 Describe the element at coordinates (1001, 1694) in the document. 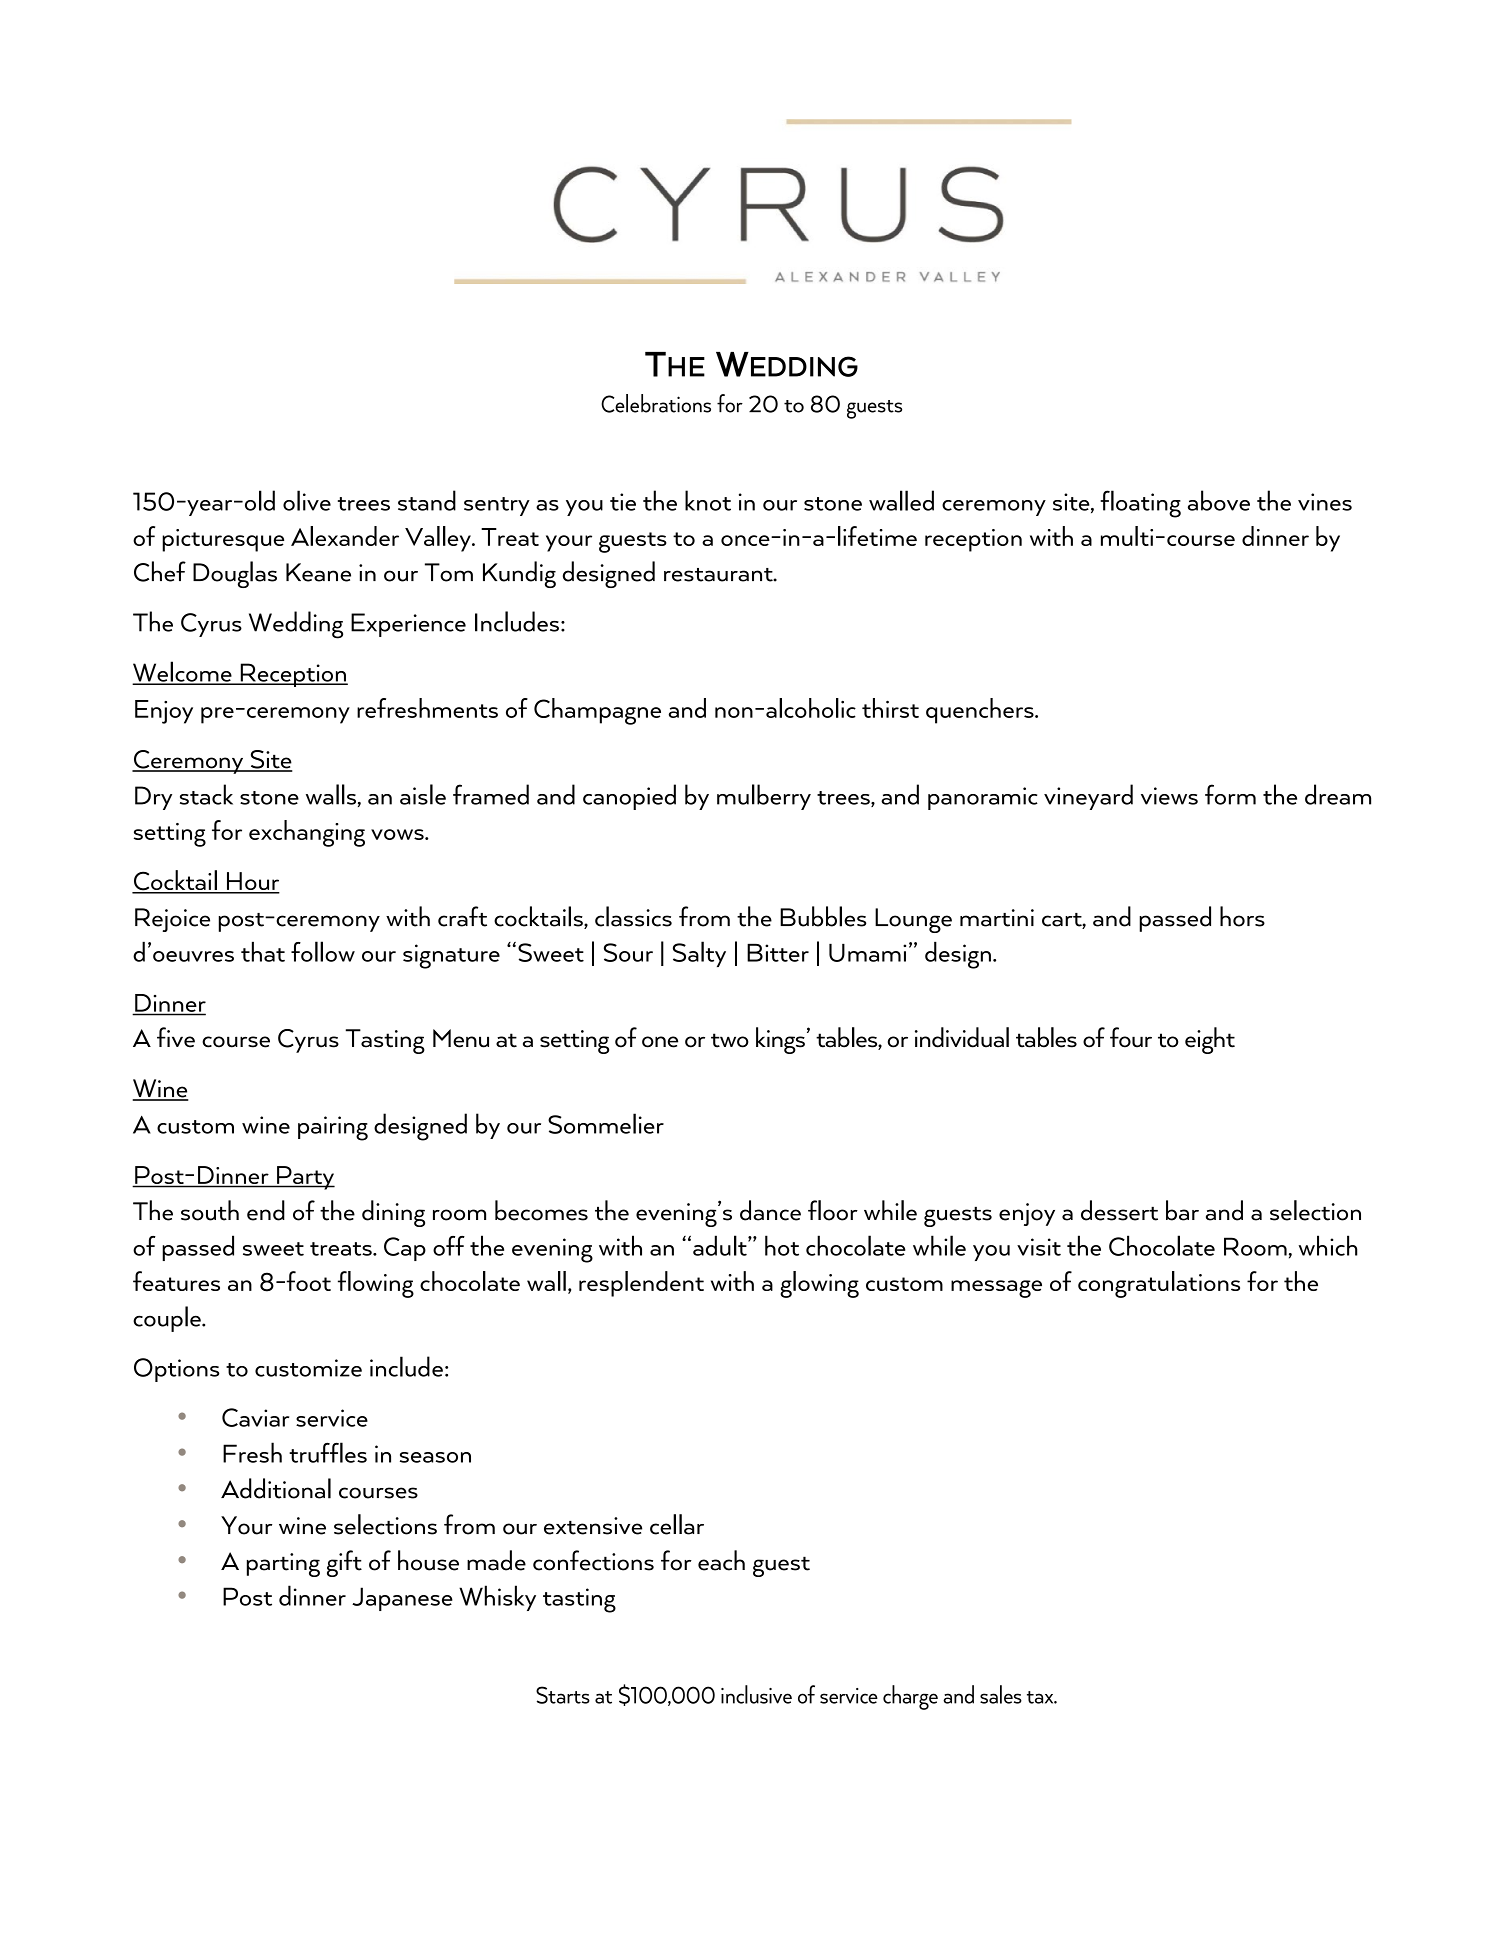

I see `sales` at that location.
